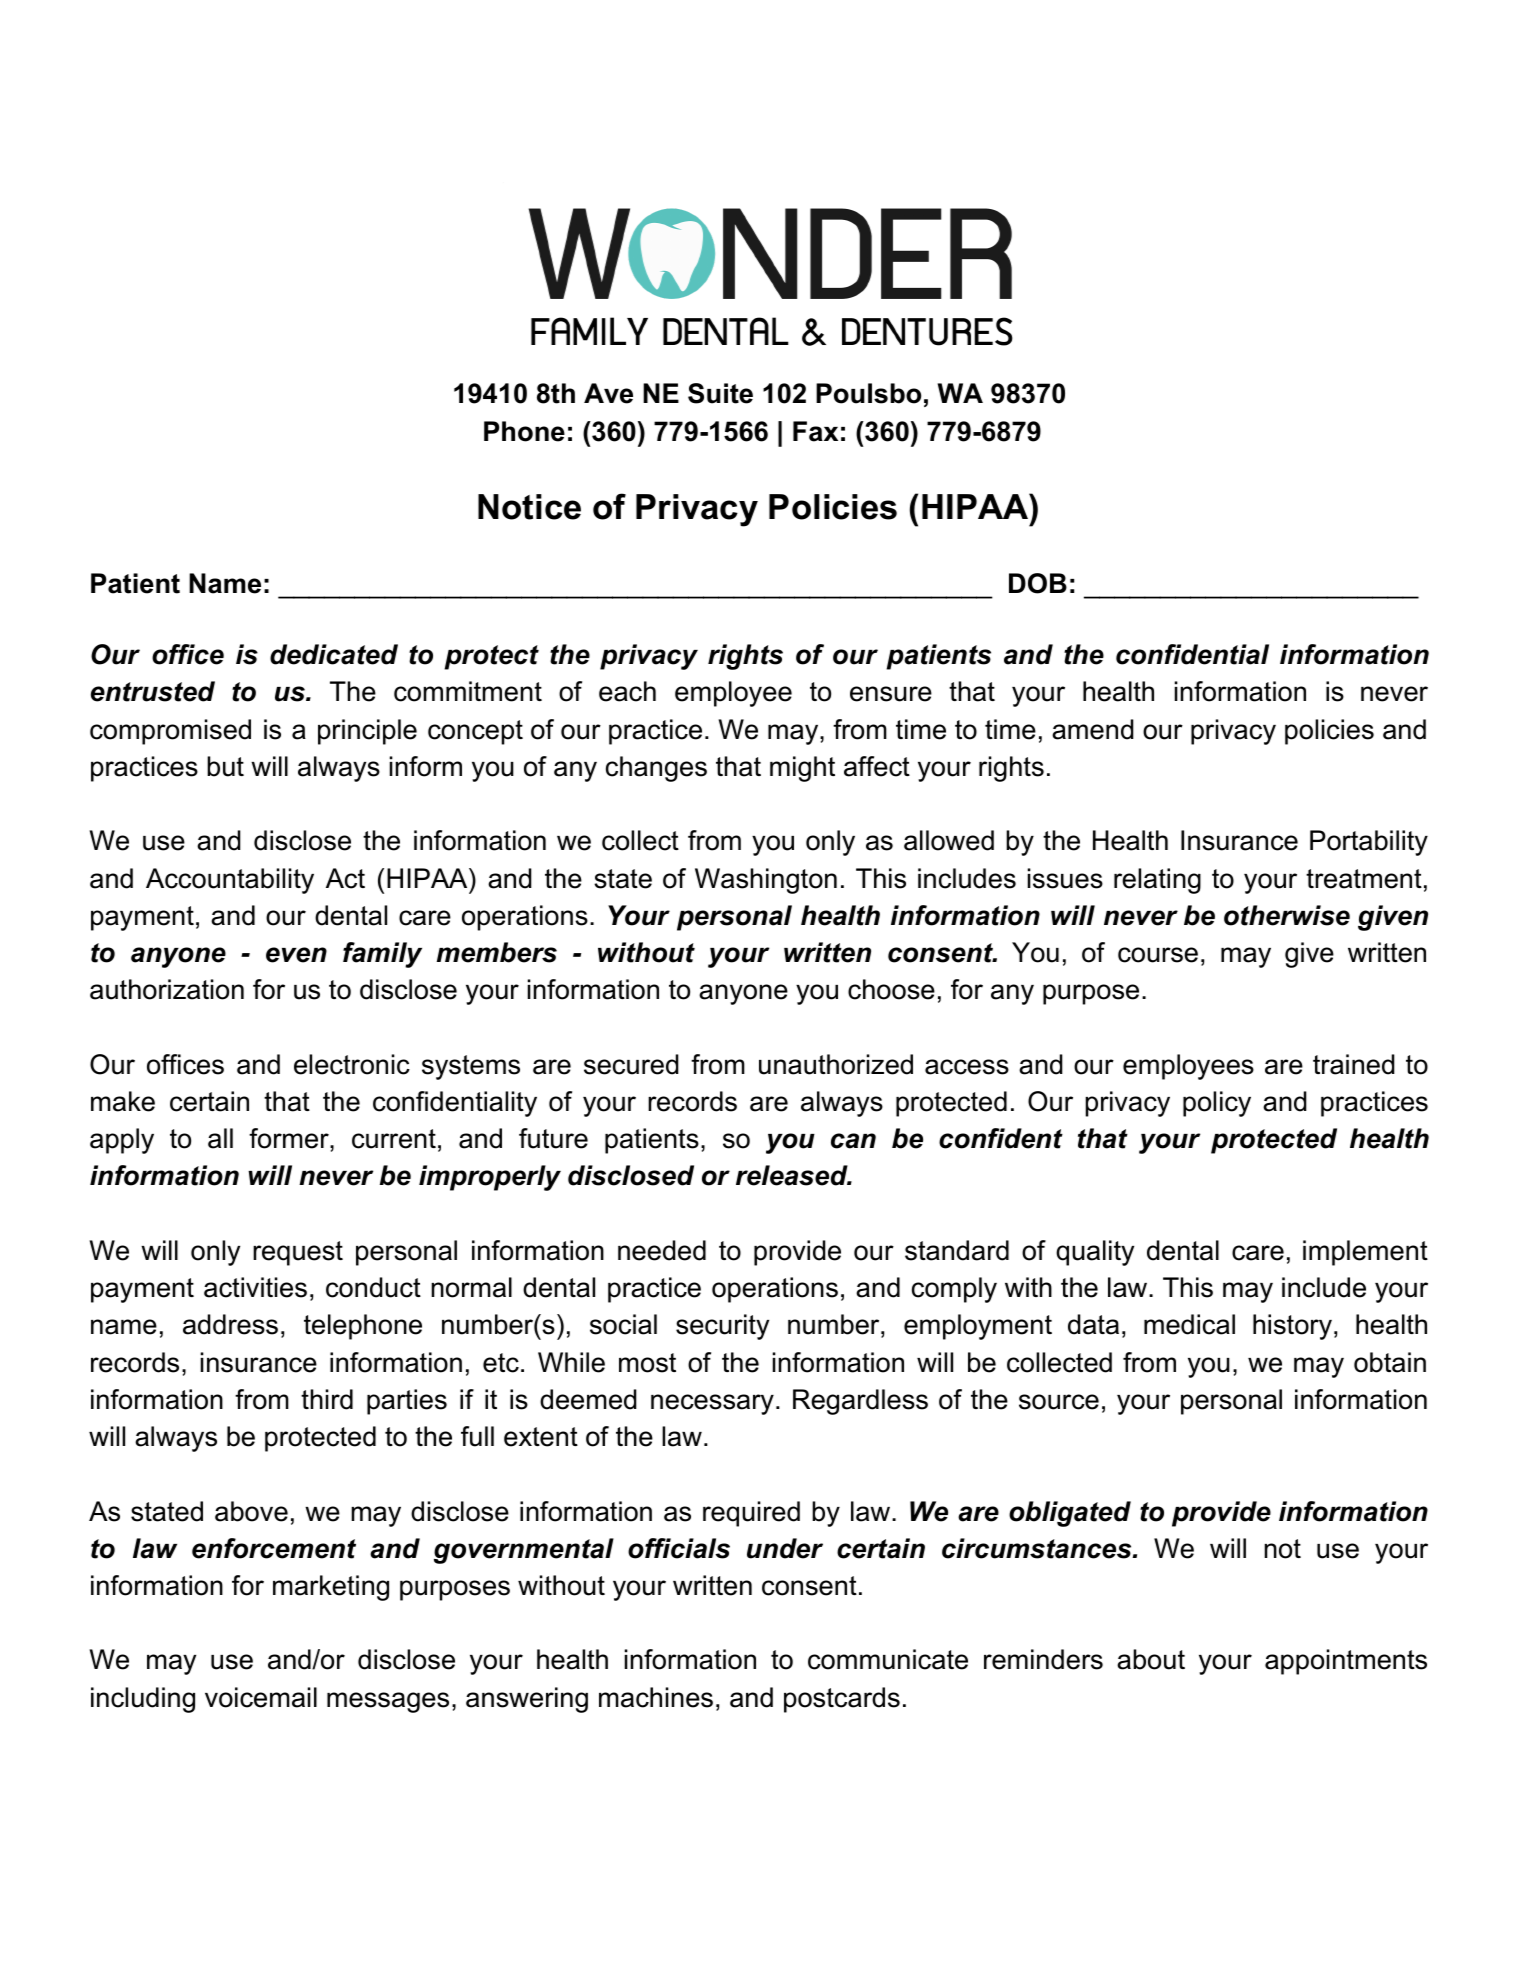 The width and height of the image is (1519, 1966). Describe the element at coordinates (656, 1697) in the image. I see `machines` at that location.
